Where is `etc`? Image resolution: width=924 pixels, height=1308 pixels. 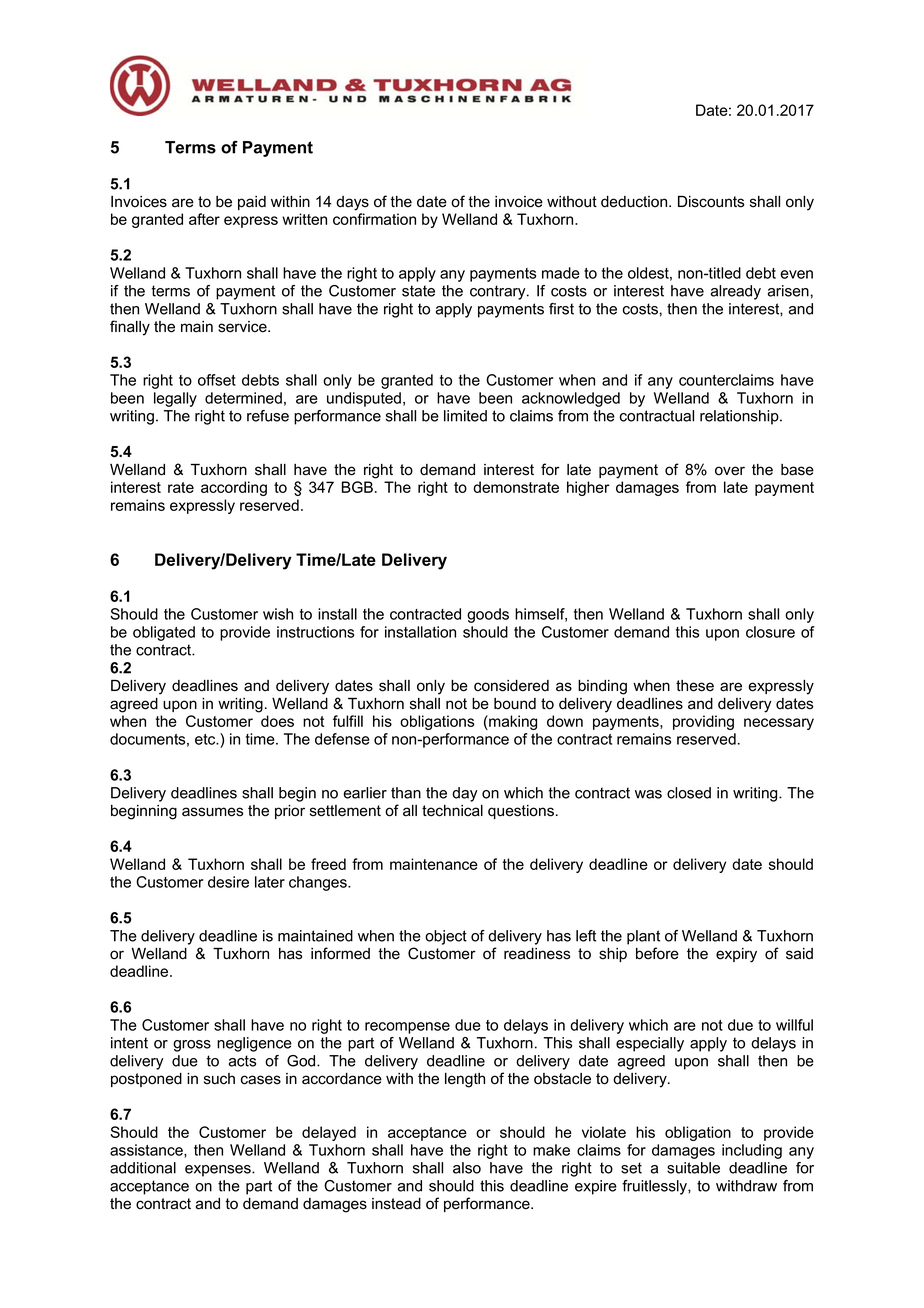
etc is located at coordinates (206, 739).
